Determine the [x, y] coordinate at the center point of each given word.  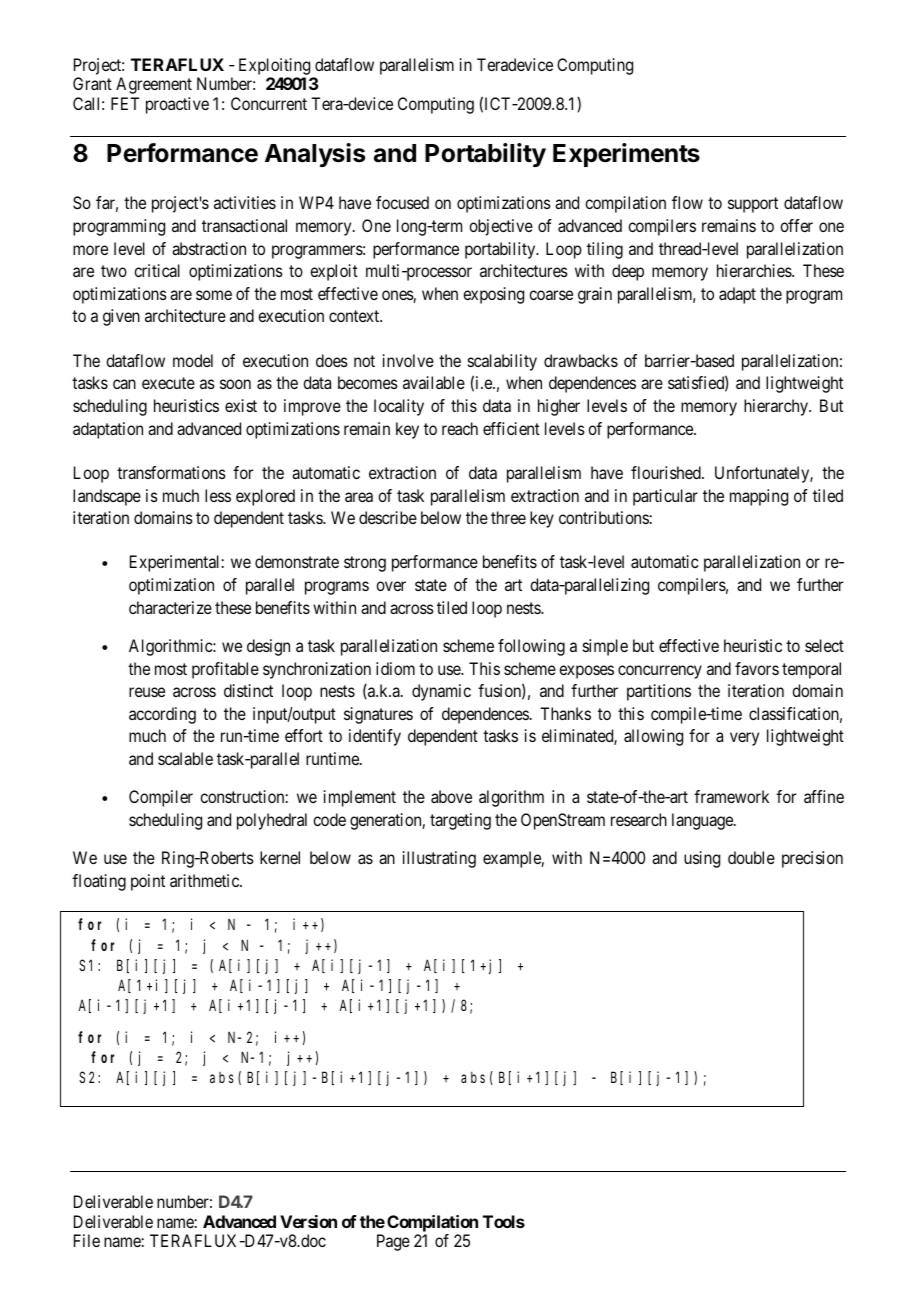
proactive [177, 105]
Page [393, 1242]
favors [757, 668]
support [753, 205]
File [87, 1240]
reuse [147, 692]
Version [308, 1221]
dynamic [441, 692]
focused [402, 202]
